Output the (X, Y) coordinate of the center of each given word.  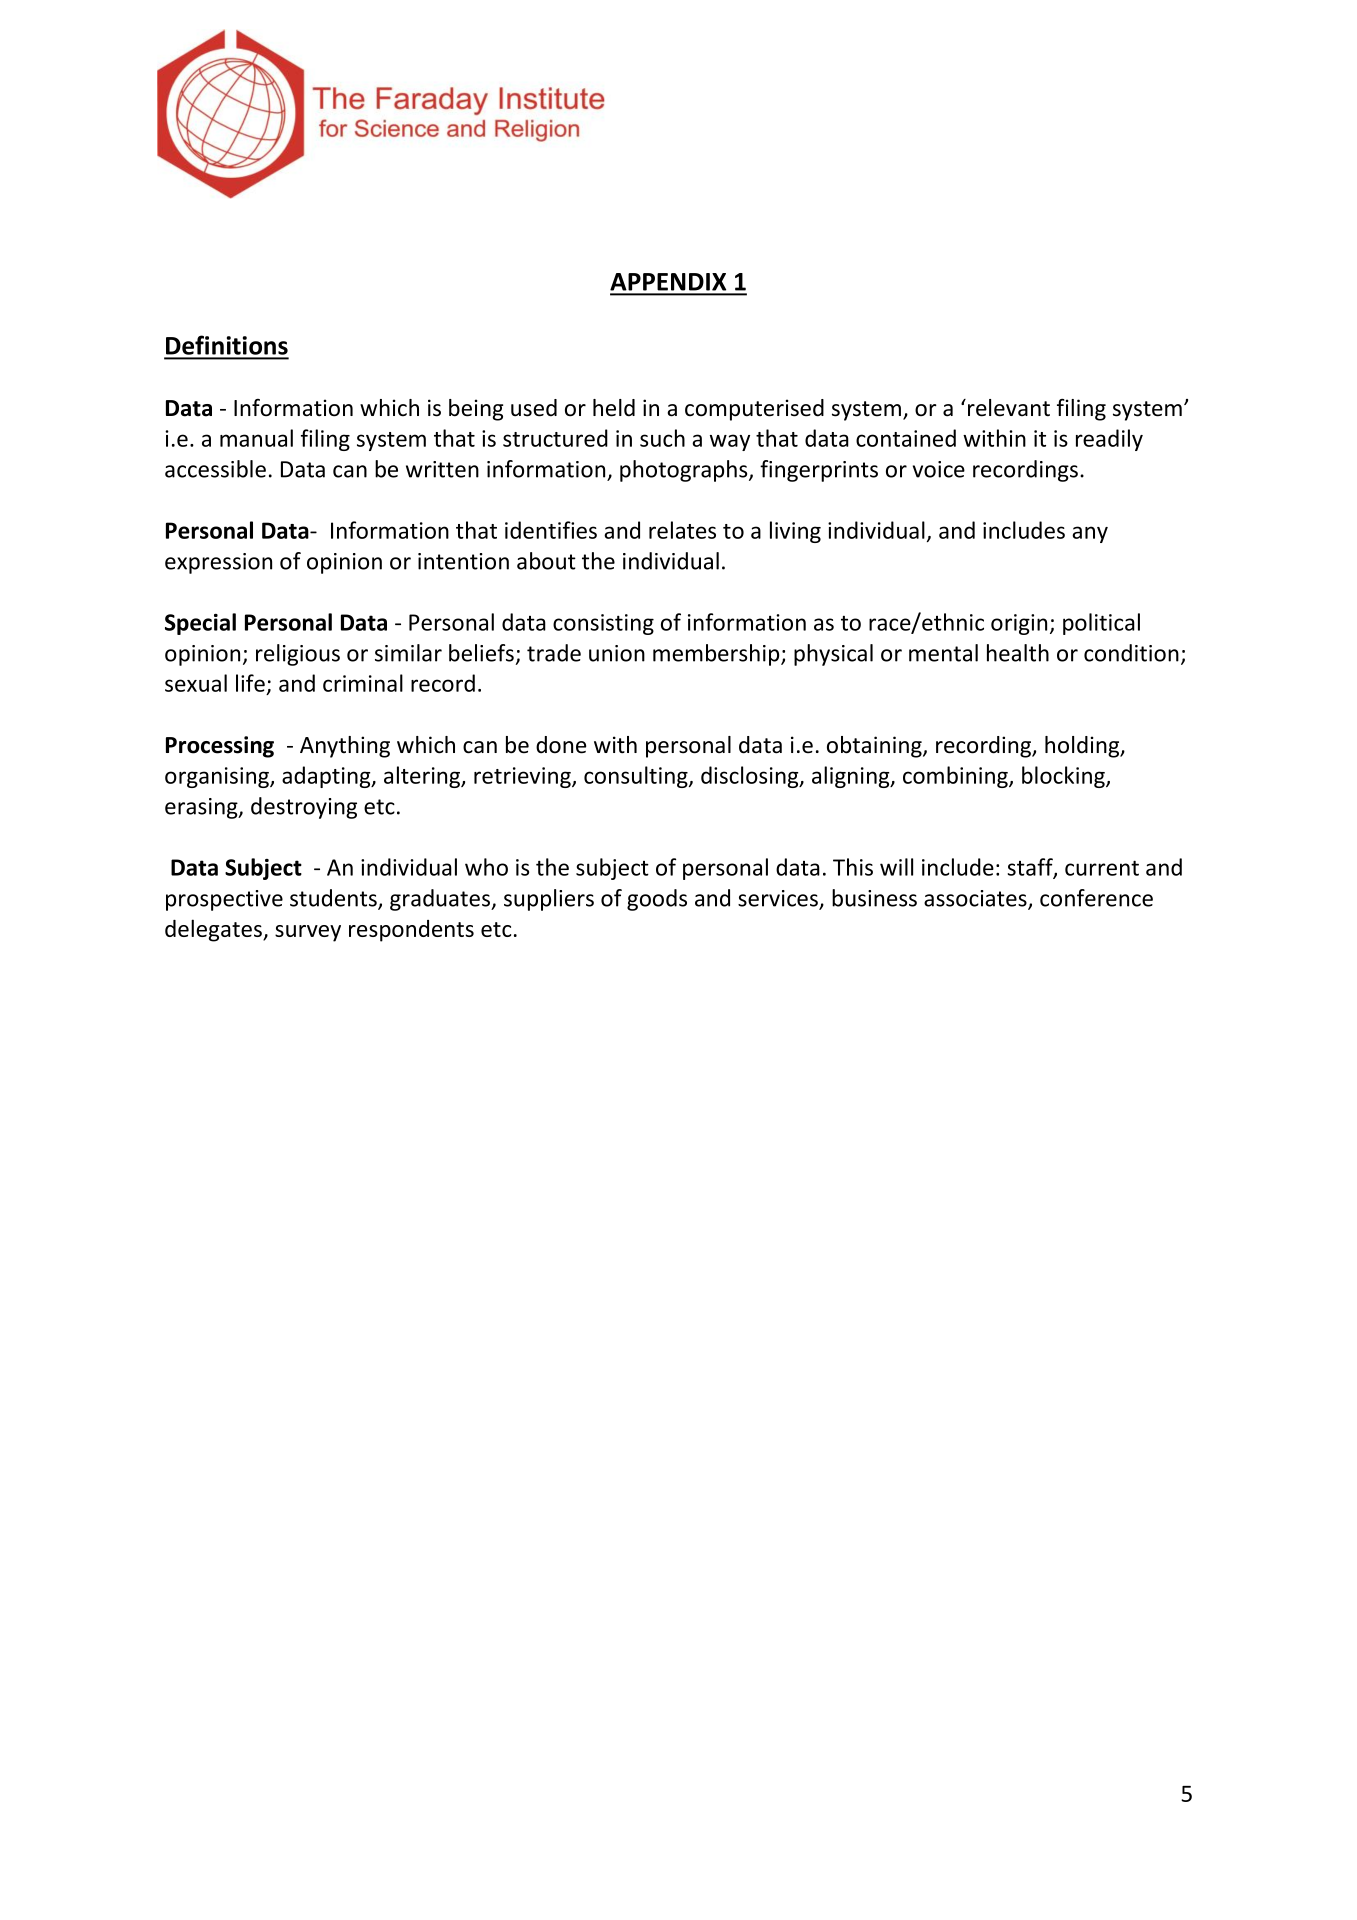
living (795, 532)
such (662, 438)
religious (298, 655)
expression (218, 563)
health (1018, 653)
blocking (1064, 777)
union (617, 653)
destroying (304, 808)
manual (256, 438)
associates (976, 899)
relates (682, 530)
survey (308, 933)
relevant (1009, 408)
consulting (637, 777)
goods (657, 900)
